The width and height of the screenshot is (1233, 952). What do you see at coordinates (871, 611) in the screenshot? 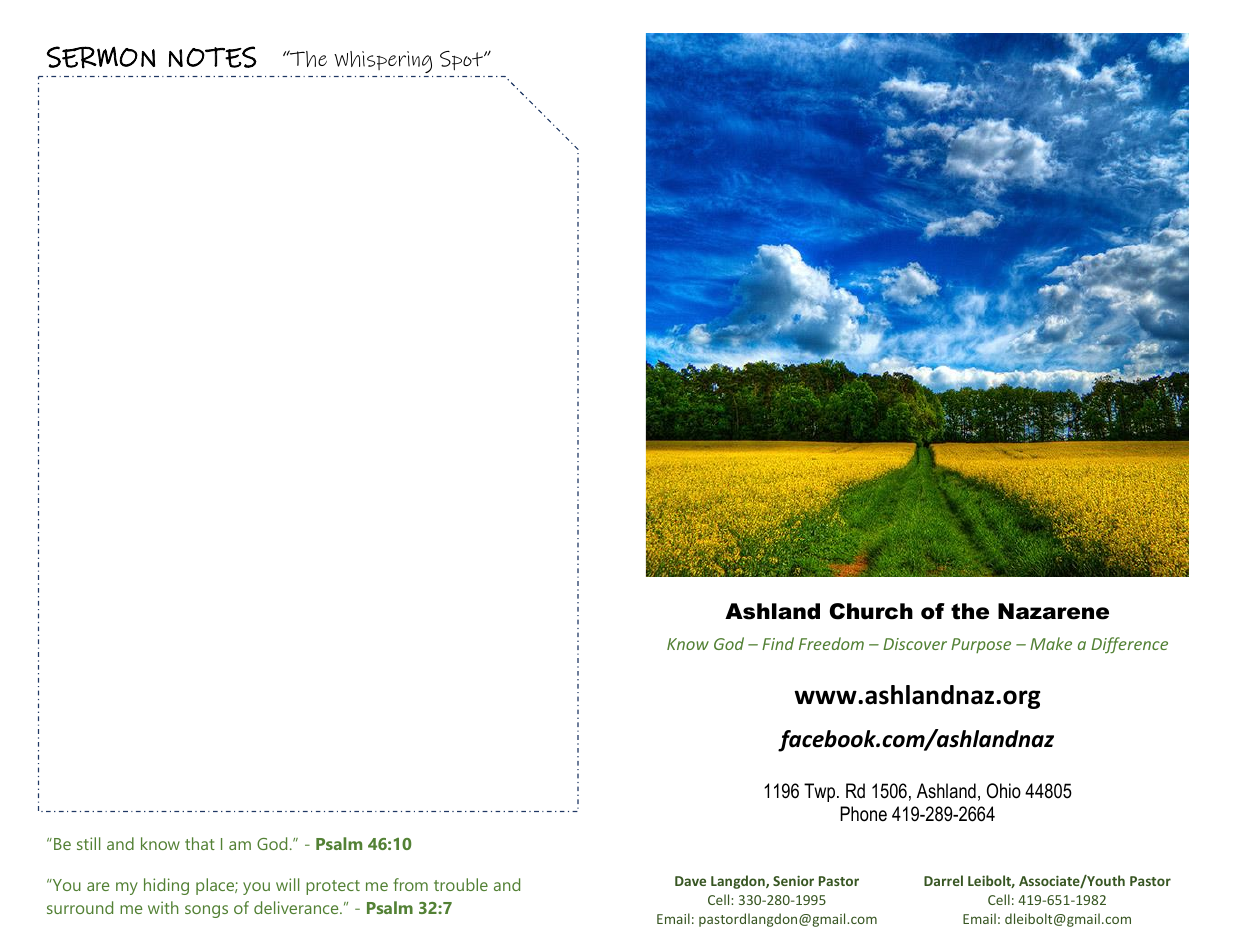
I see `Church` at bounding box center [871, 611].
